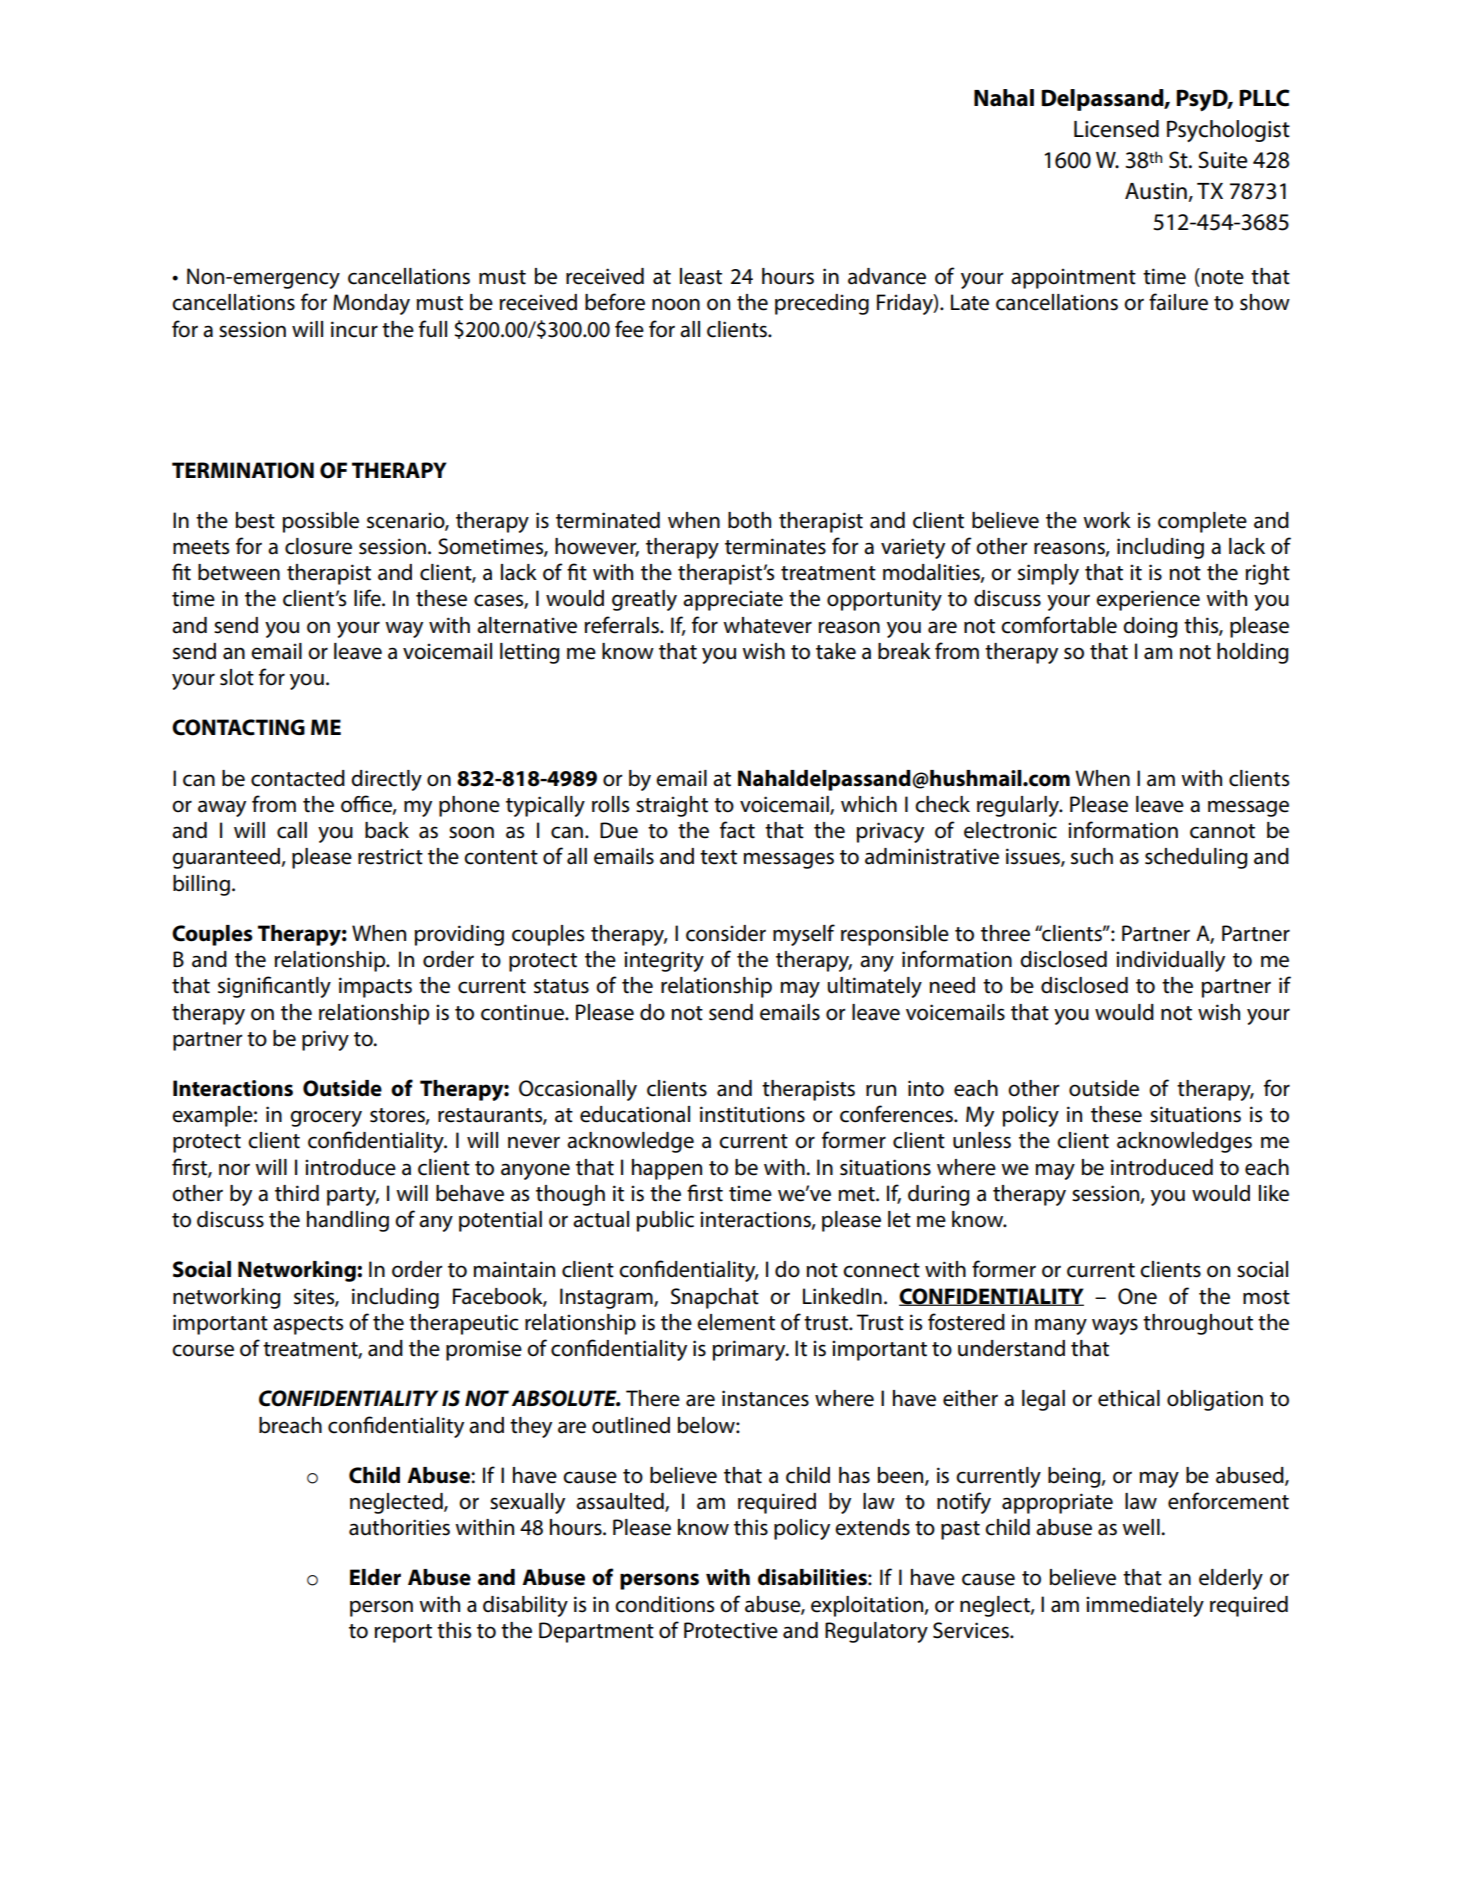 The height and width of the page is (1891, 1462). I want to click on both, so click(749, 520).
